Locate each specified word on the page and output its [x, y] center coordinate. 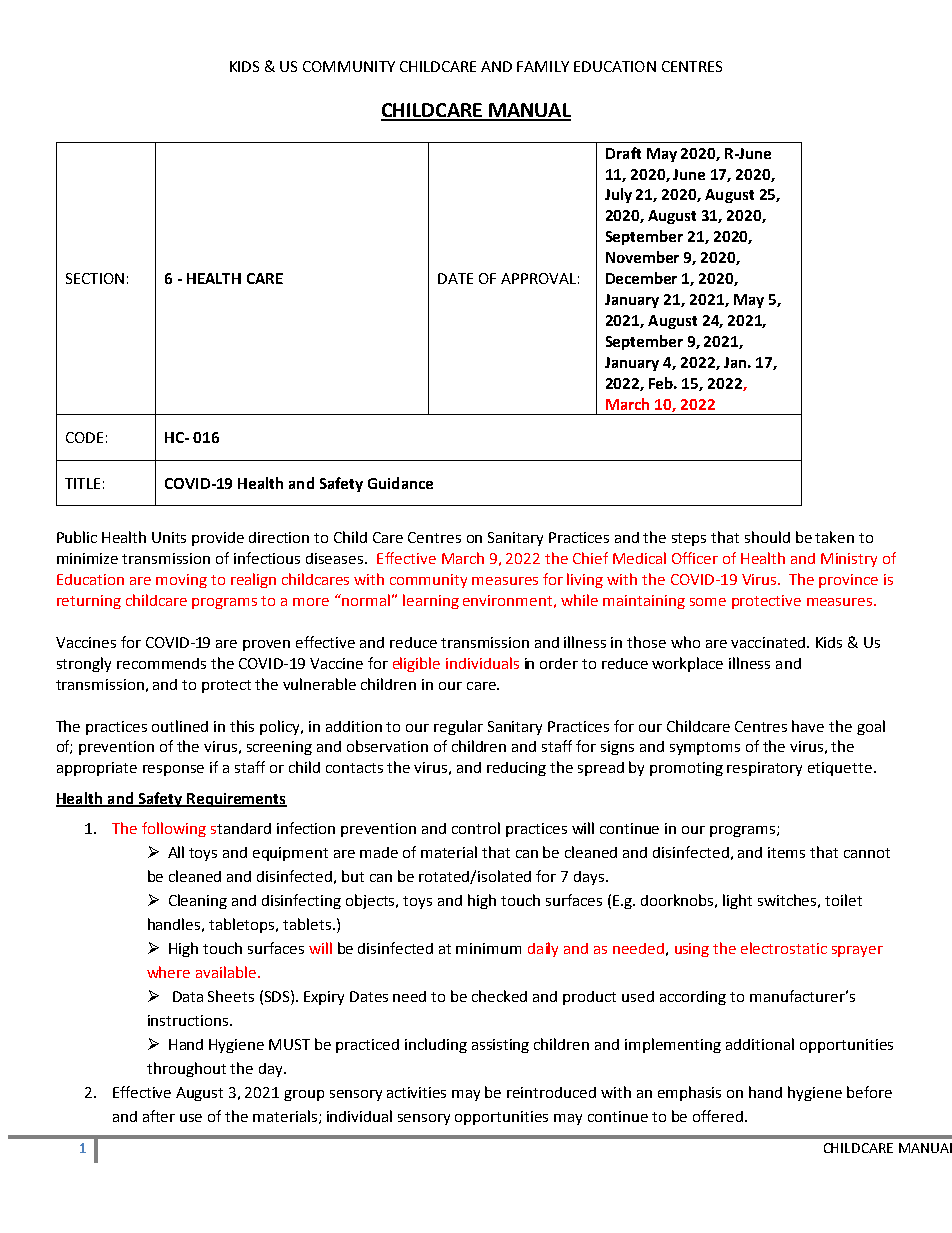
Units [169, 537]
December [641, 278]
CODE [84, 437]
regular [458, 727]
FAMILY [543, 66]
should [767, 537]
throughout [186, 1069]
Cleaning [198, 901]
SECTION [95, 278]
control [476, 828]
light [737, 901]
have [808, 726]
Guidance [400, 483]
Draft [623, 153]
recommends [161, 663]
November [642, 257]
